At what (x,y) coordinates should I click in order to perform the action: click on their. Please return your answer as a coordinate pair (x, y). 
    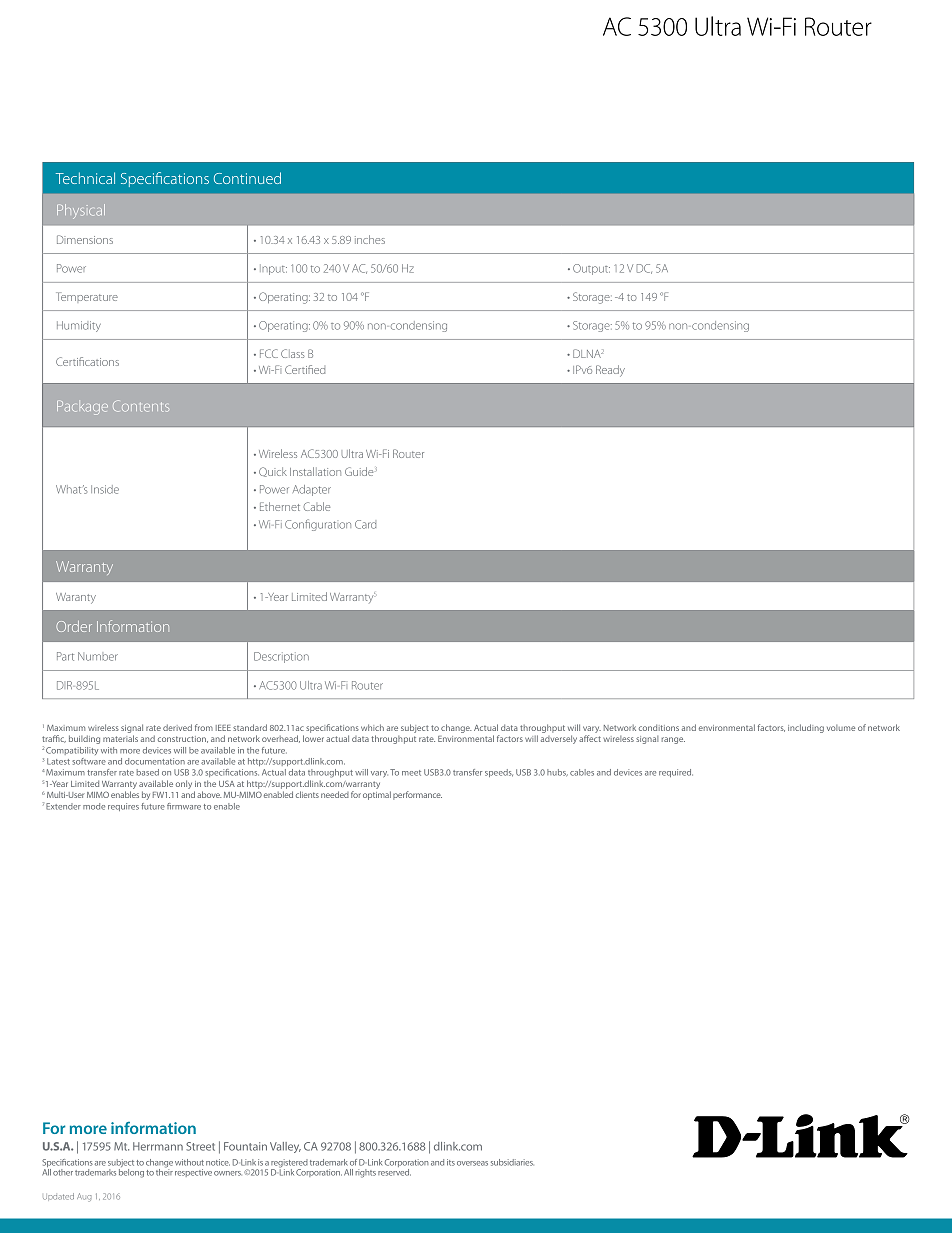
    Looking at the image, I should click on (164, 1171).
